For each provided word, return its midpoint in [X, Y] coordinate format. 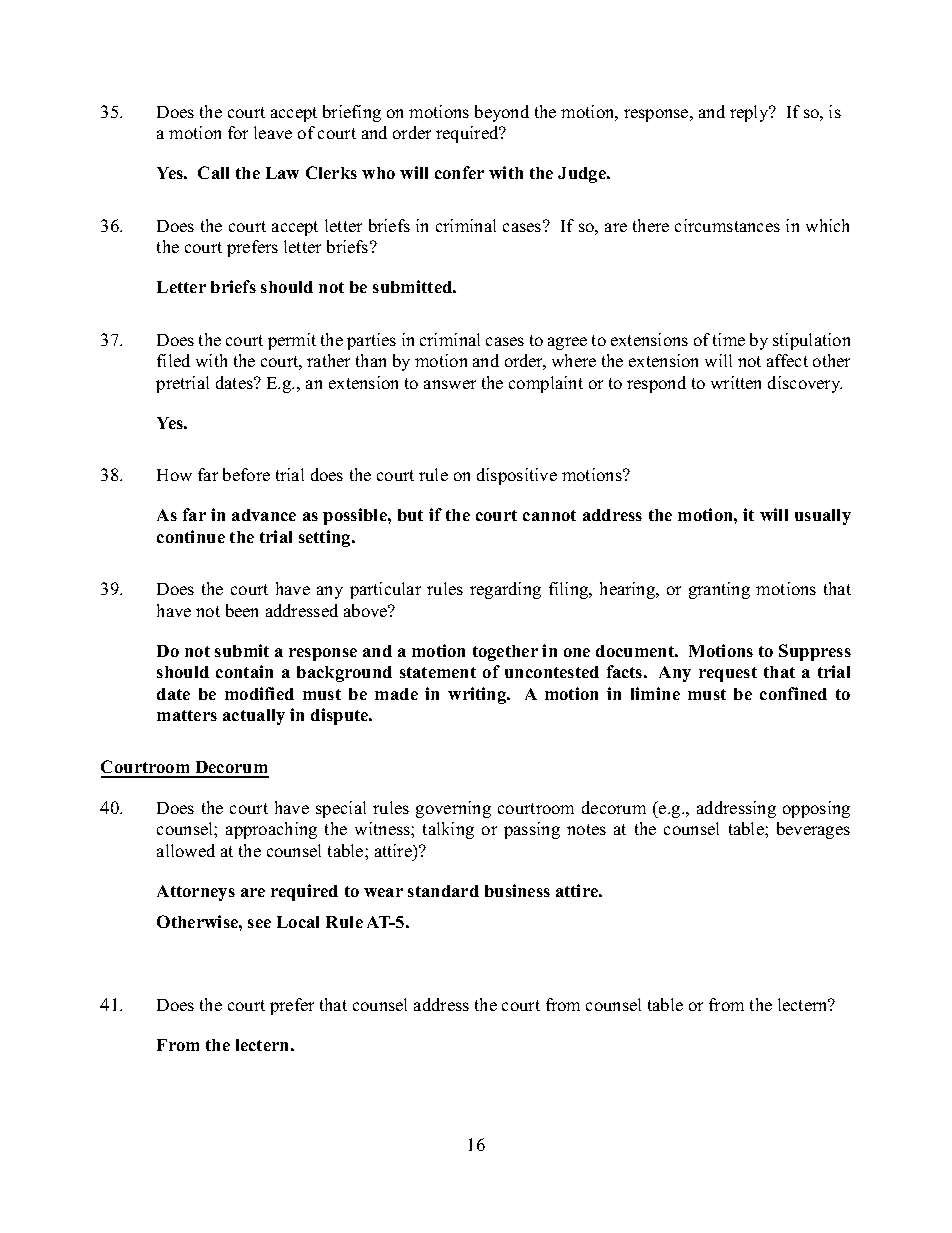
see [259, 923]
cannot [549, 515]
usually [823, 517]
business [517, 890]
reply [750, 113]
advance [264, 515]
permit [292, 341]
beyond [502, 113]
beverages [813, 830]
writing [478, 695]
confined [793, 693]
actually [254, 717]
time [729, 339]
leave [273, 132]
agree [567, 343]
